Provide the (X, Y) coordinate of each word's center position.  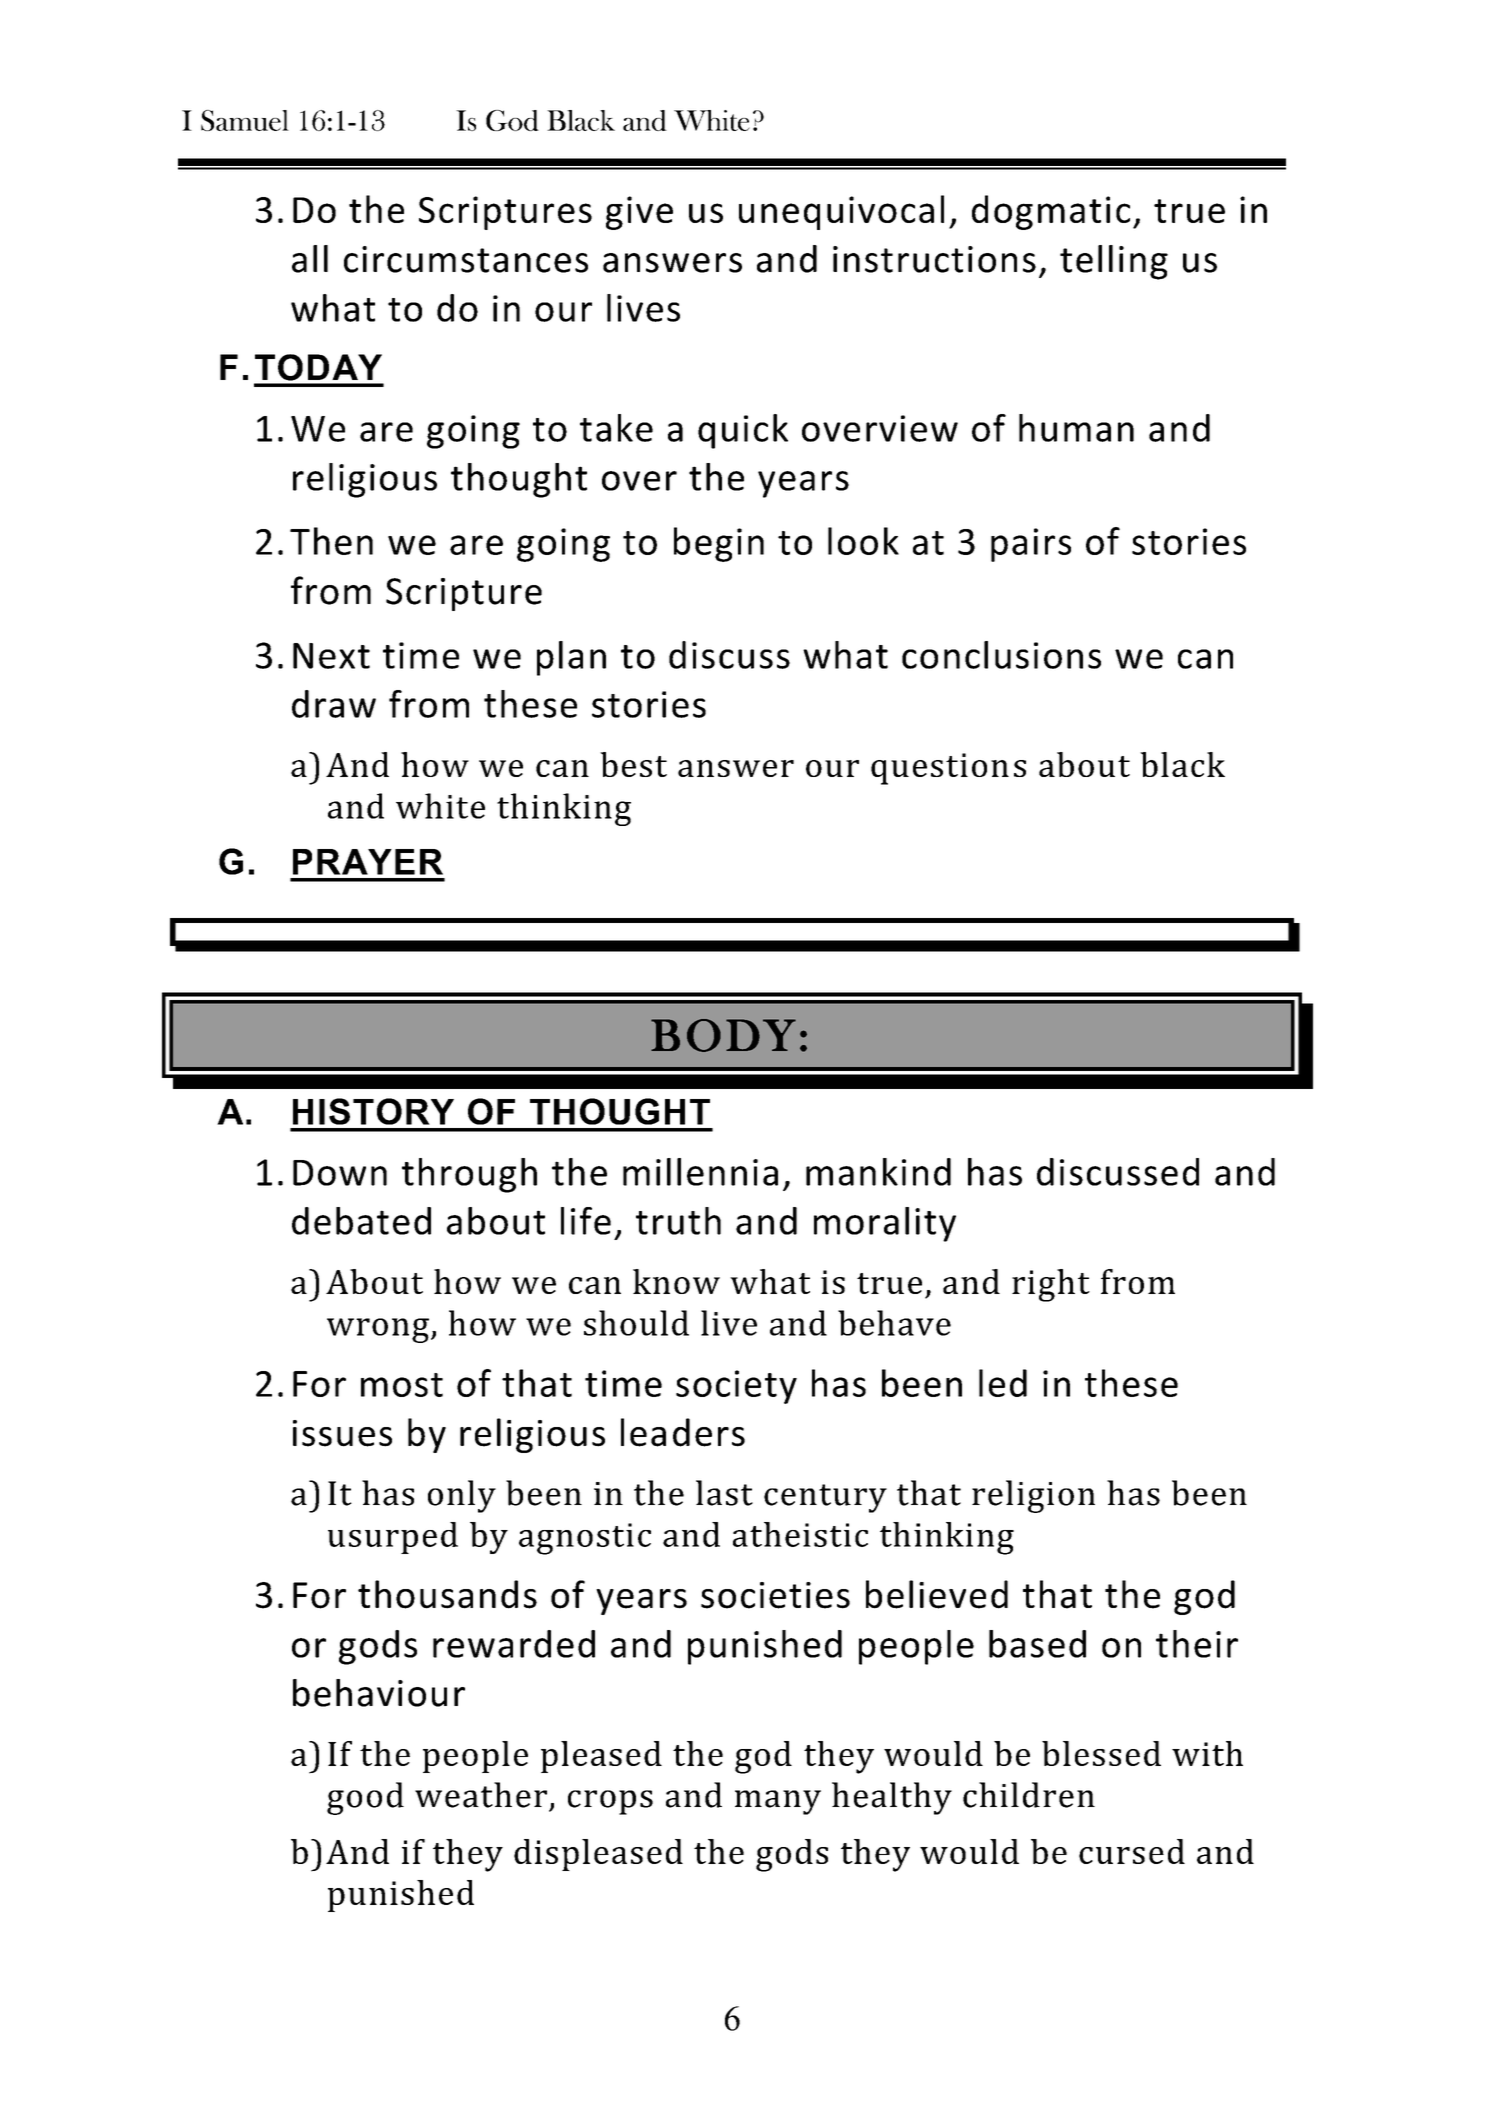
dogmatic (1051, 212)
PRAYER (368, 862)
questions (948, 769)
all (310, 259)
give (639, 213)
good (365, 1798)
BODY (723, 1035)
